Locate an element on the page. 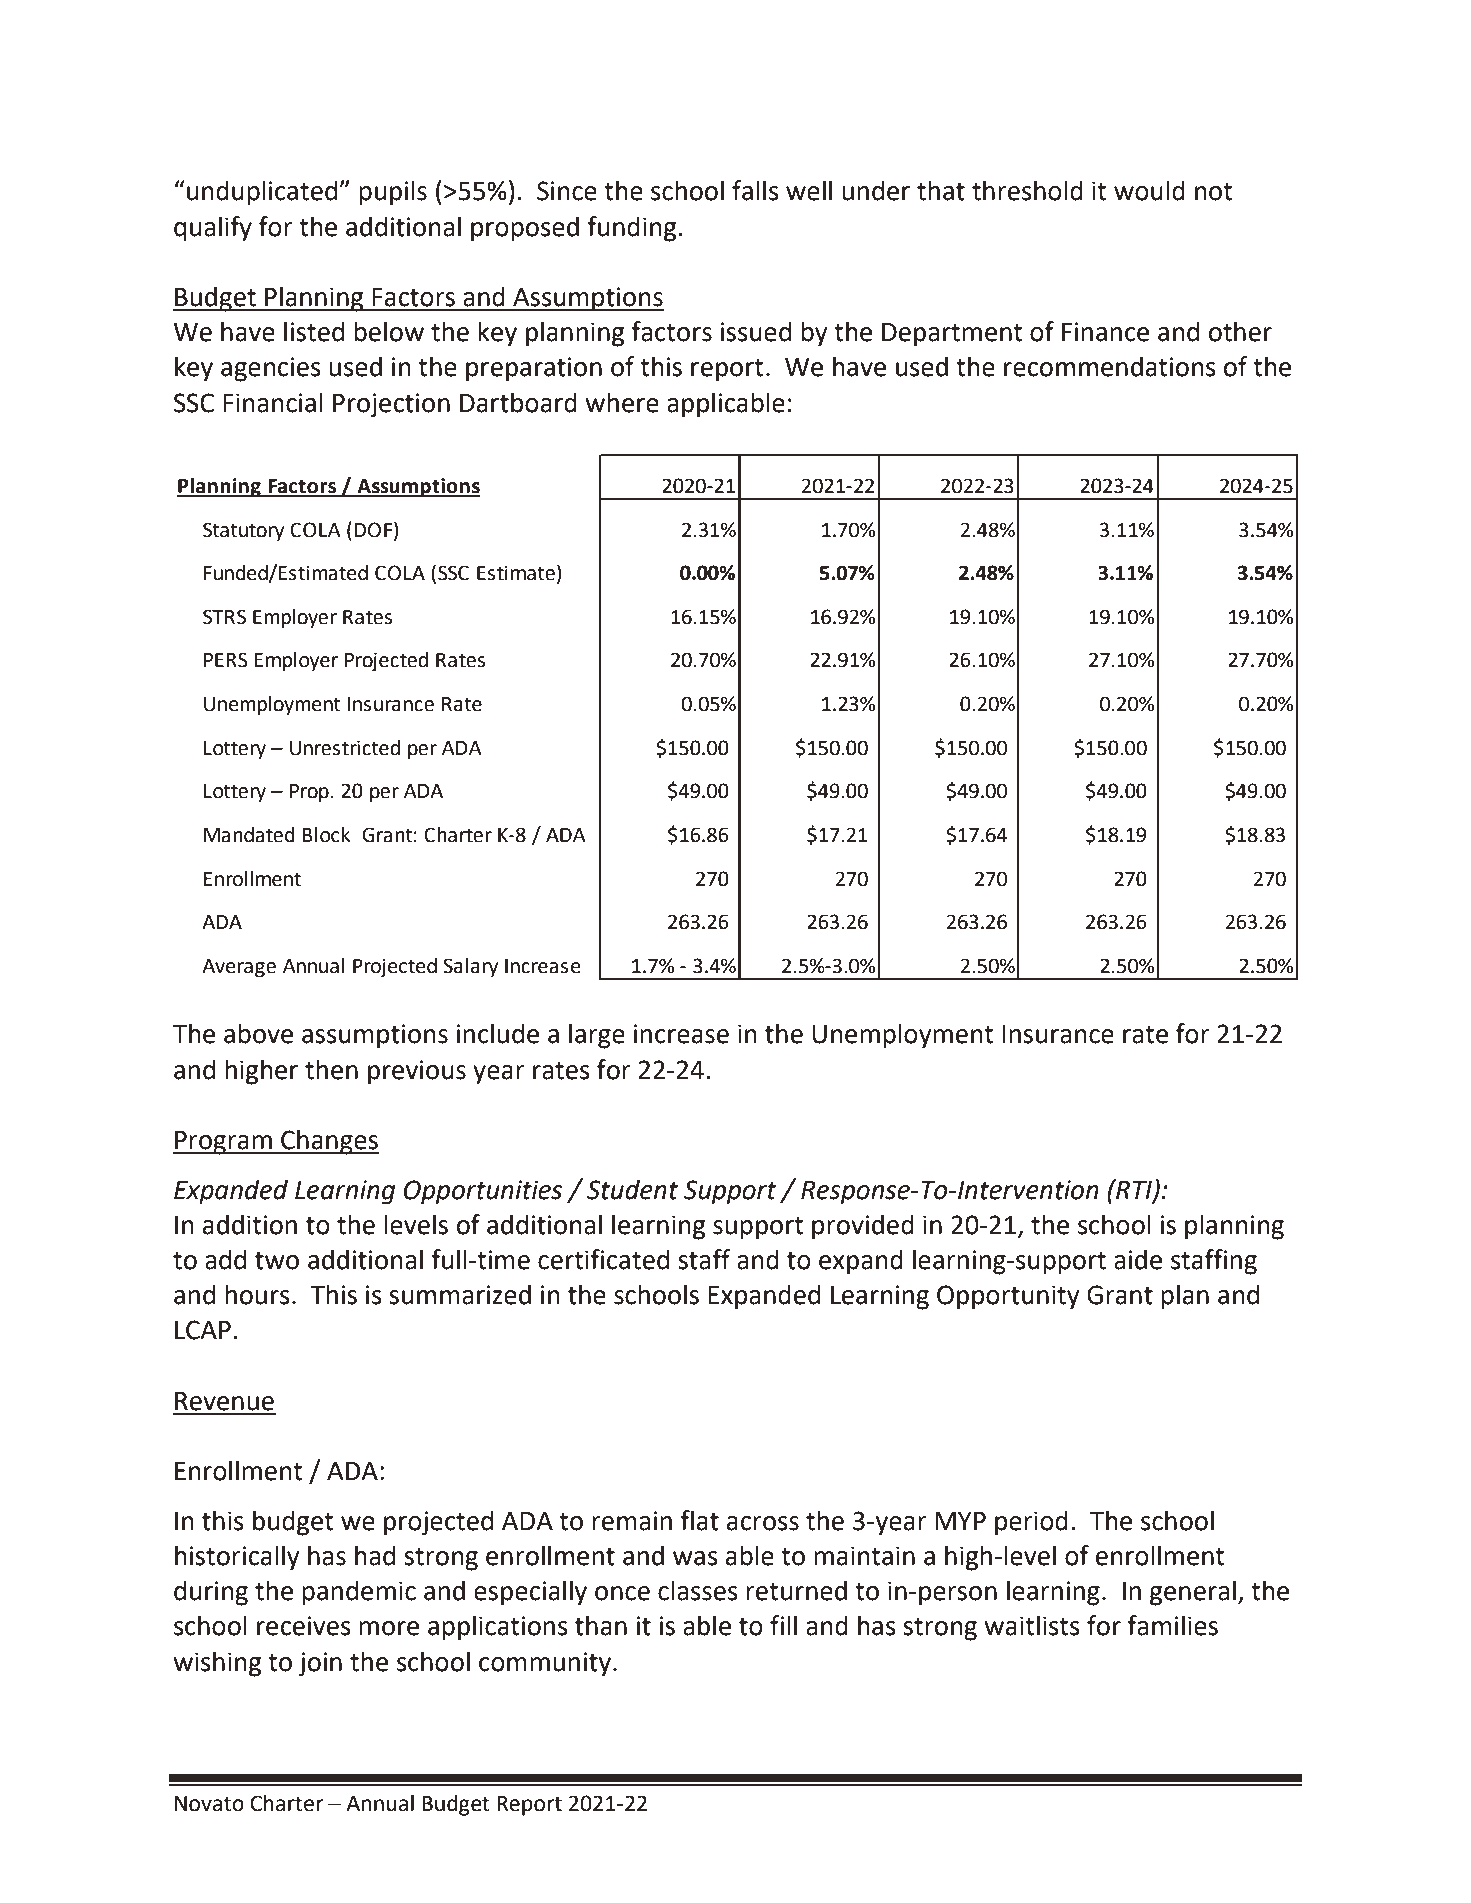  Salary is located at coordinates (470, 967).
